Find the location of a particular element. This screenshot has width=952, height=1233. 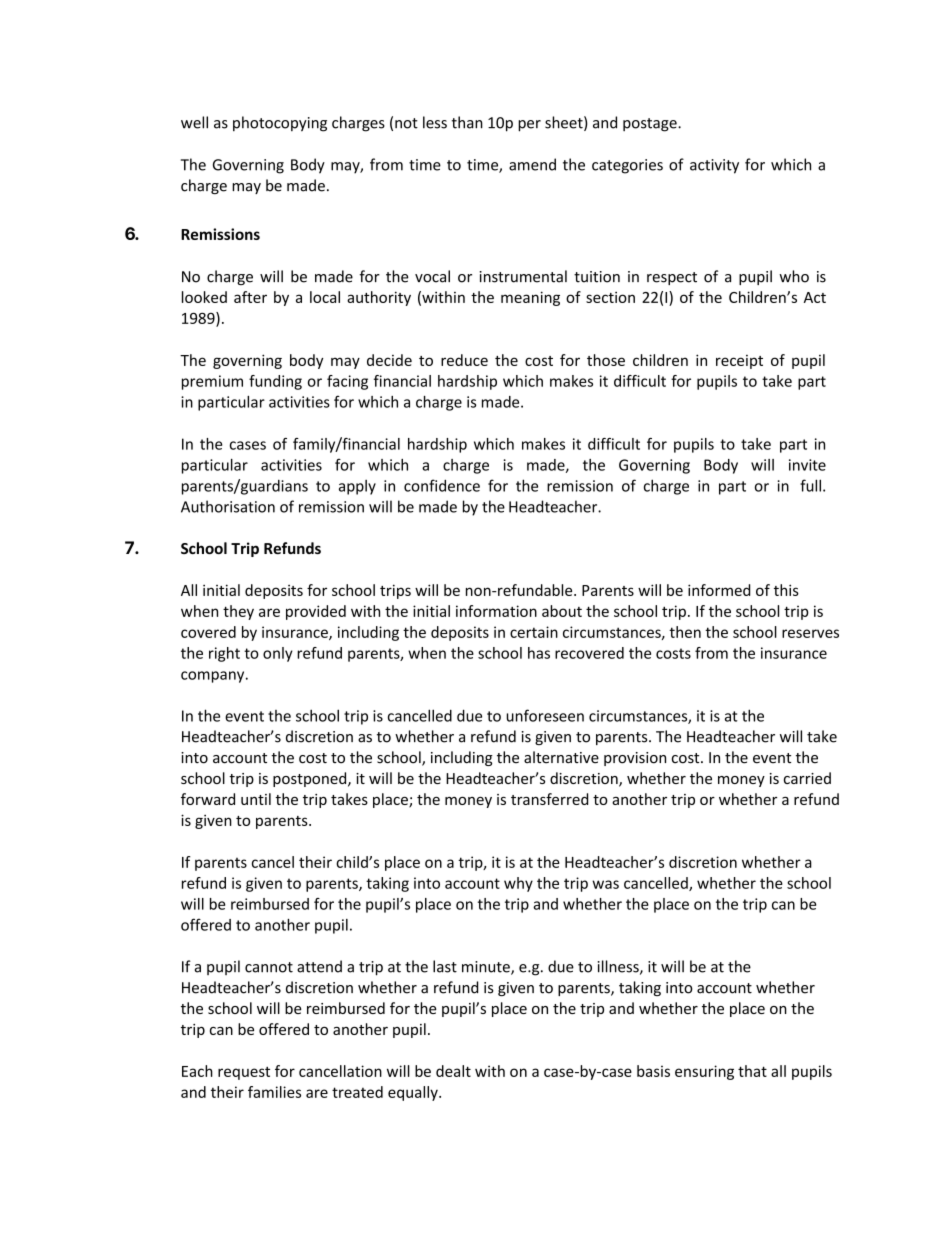

reduce is located at coordinates (464, 360).
